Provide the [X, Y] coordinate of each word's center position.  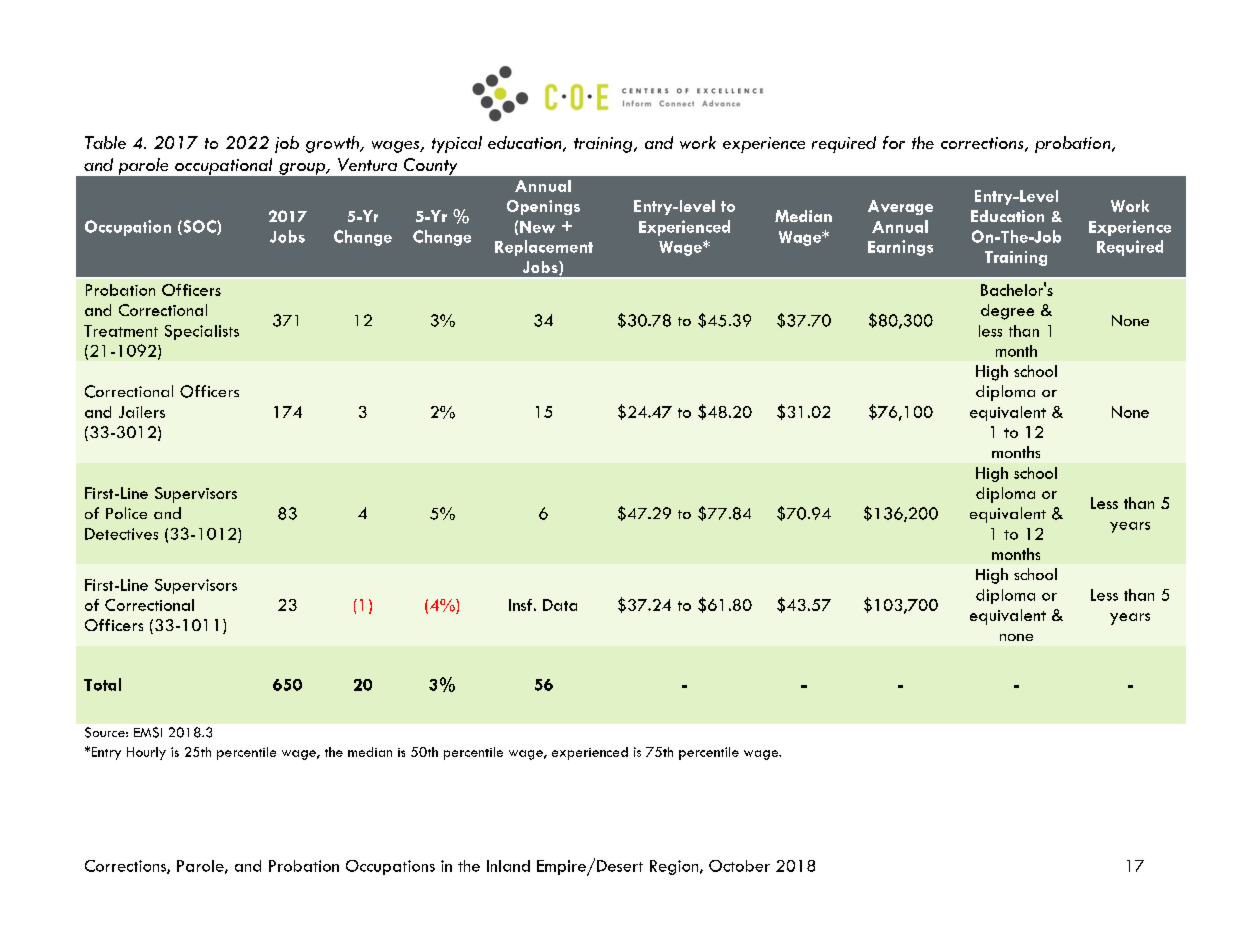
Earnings [900, 248]
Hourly [146, 753]
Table [105, 142]
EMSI [148, 732]
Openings [543, 207]
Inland [508, 866]
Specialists [202, 332]
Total [102, 684]
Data [560, 605]
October [739, 866]
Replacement [544, 248]
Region [675, 867]
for [894, 142]
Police [126, 513]
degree [1007, 312]
